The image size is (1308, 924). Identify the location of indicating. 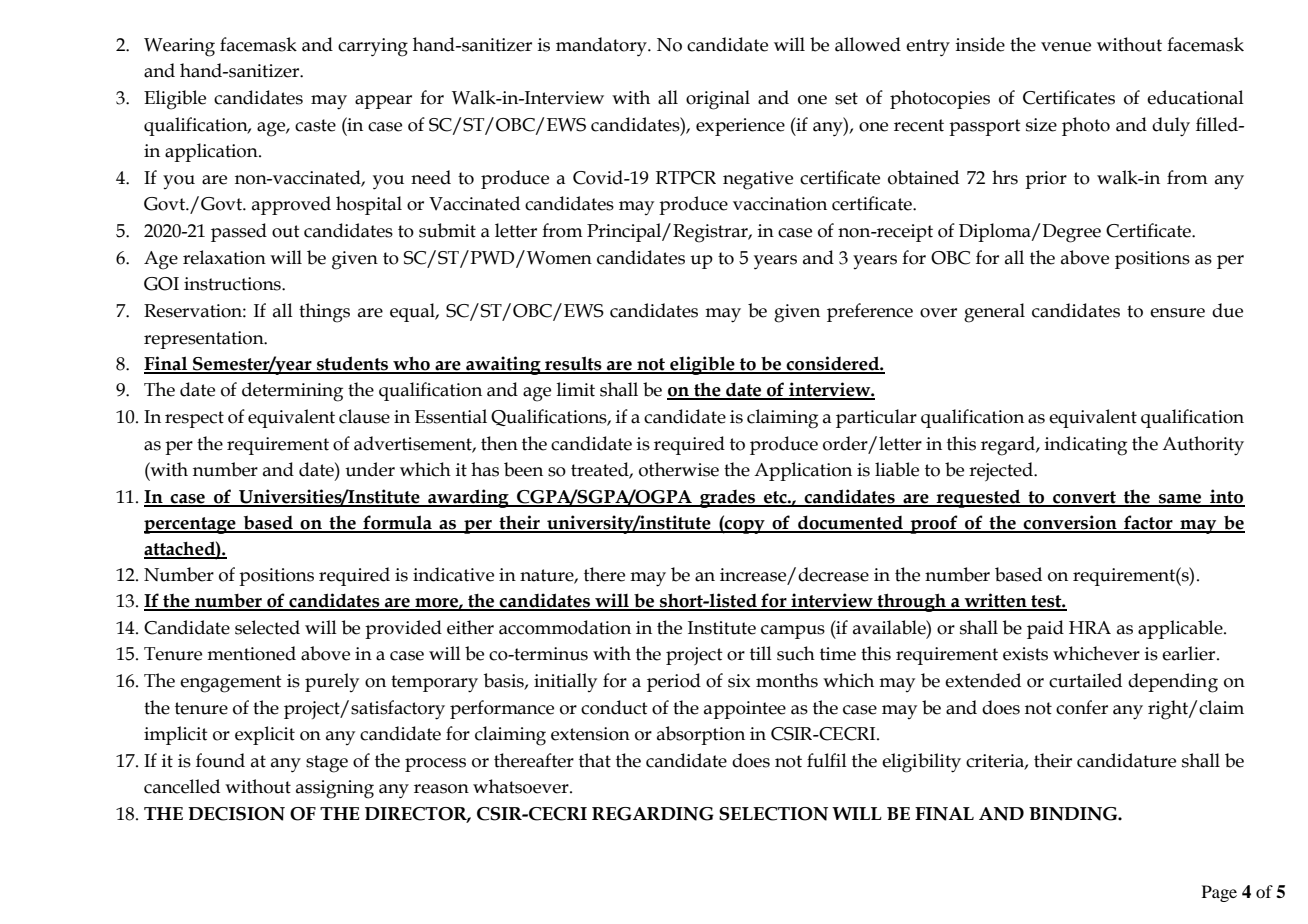
(1086, 446).
